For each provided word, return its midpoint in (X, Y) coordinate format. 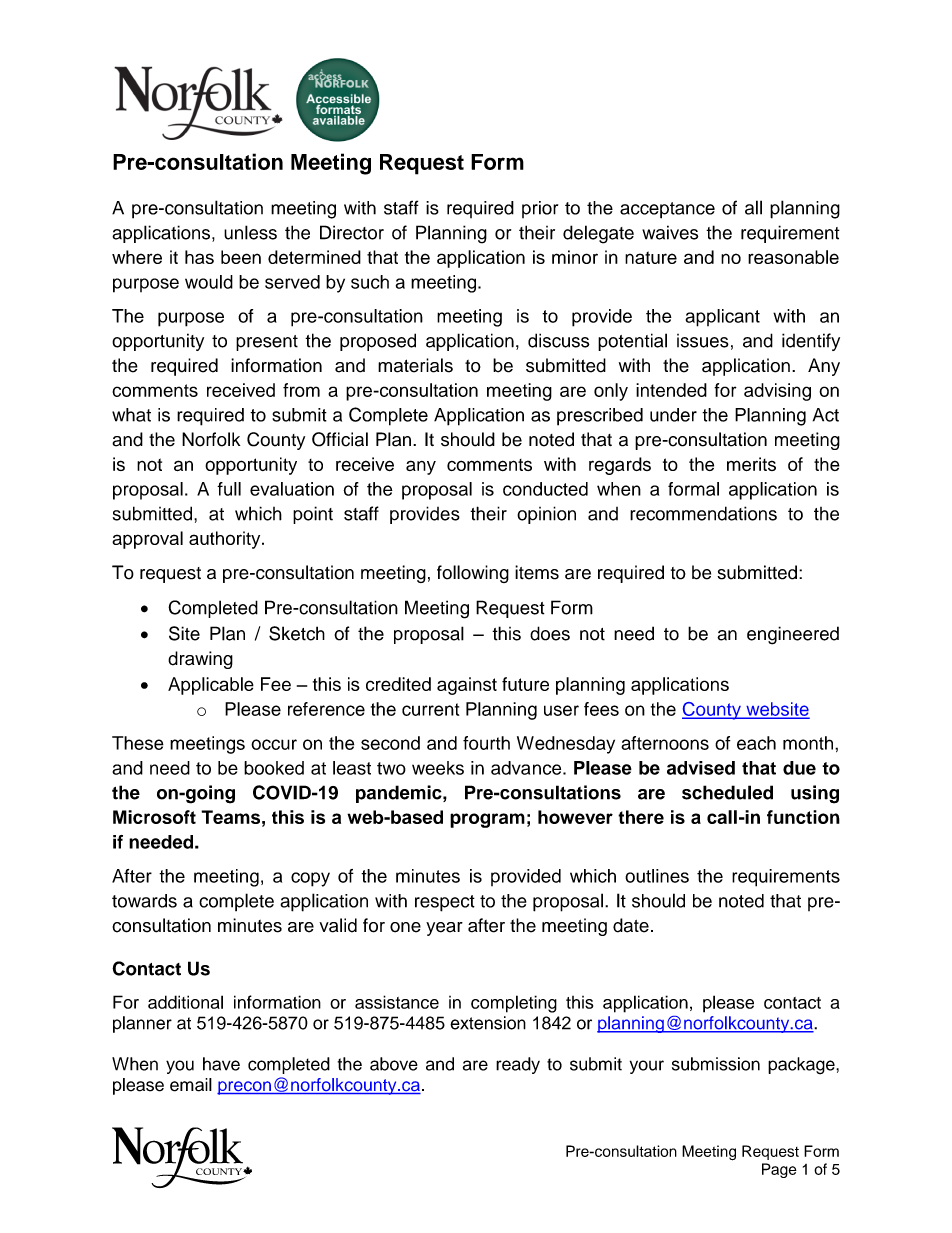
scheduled (727, 792)
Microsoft (154, 817)
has (199, 257)
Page (779, 1170)
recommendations (703, 513)
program (487, 820)
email (191, 1085)
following (473, 574)
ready (518, 1065)
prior (540, 209)
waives (670, 232)
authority (226, 540)
